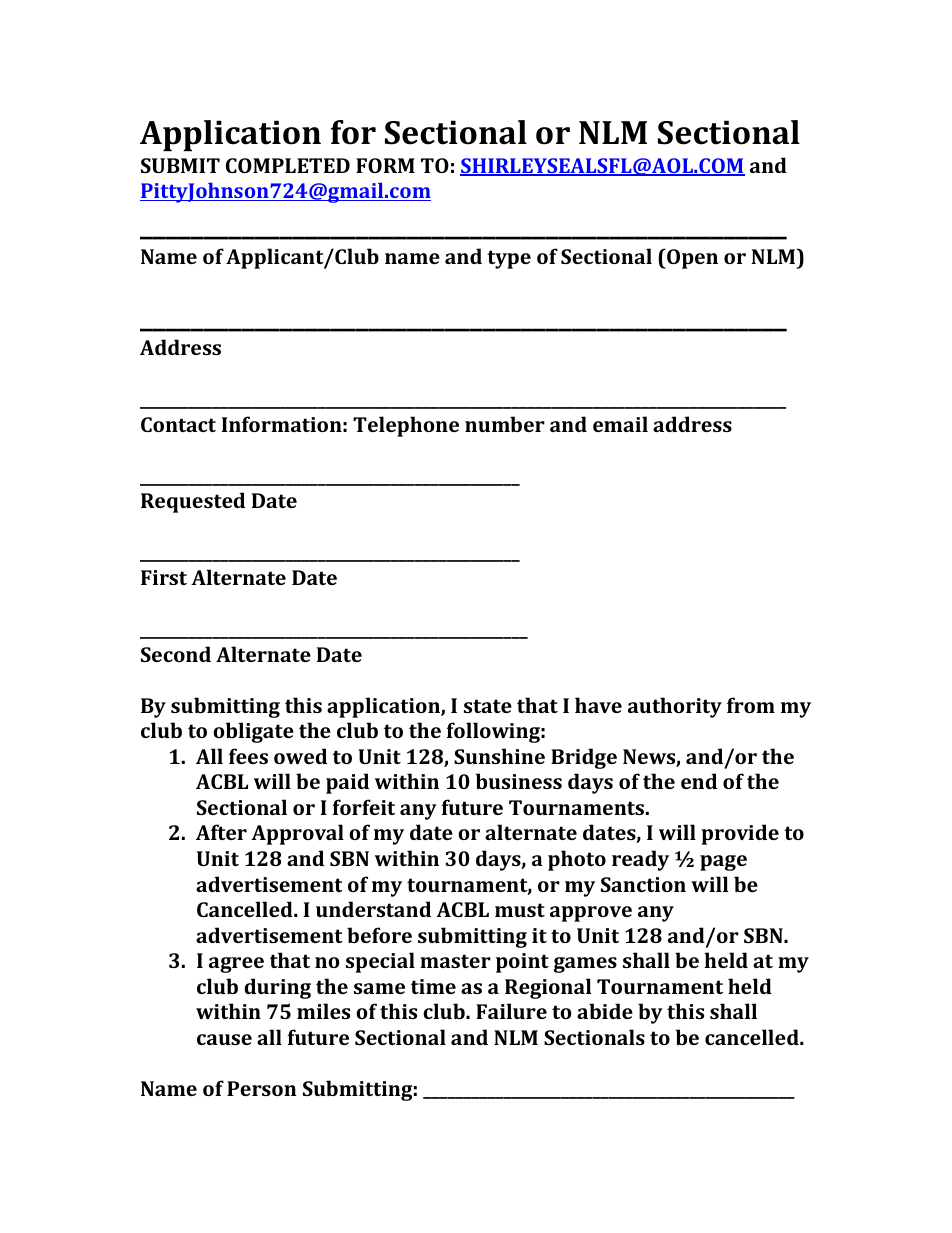 Image resolution: width=952 pixels, height=1233 pixels. Describe the element at coordinates (248, 756) in the screenshot. I see `fees` at that location.
